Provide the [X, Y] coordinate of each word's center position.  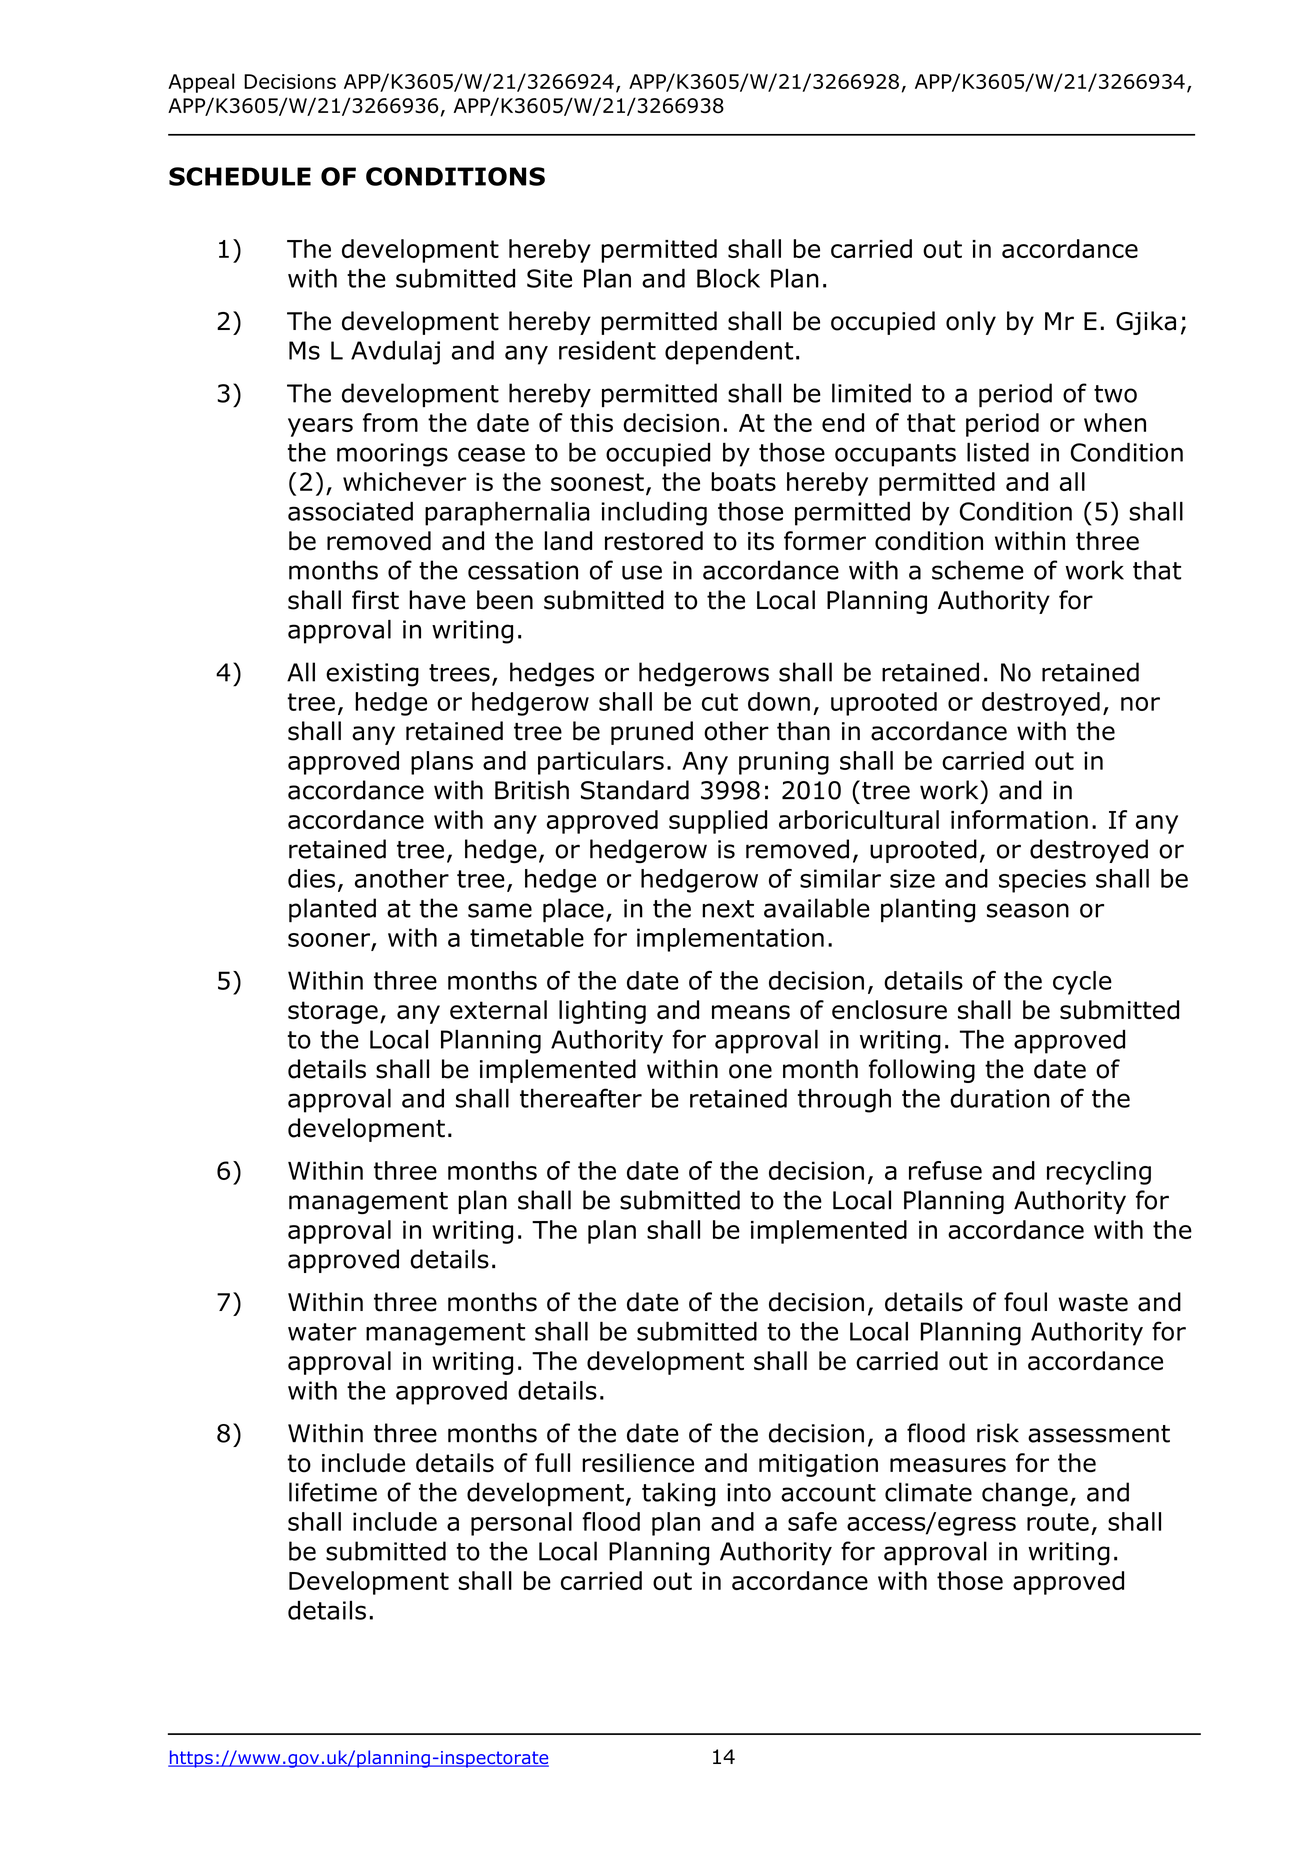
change [1025, 1494]
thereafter [581, 1098]
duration [1000, 1098]
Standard [635, 790]
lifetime [333, 1492]
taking [678, 1494]
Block [728, 278]
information [1019, 819]
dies [311, 878]
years [320, 427]
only [971, 323]
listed [998, 452]
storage [333, 1012]
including [654, 513]
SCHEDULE [240, 176]
